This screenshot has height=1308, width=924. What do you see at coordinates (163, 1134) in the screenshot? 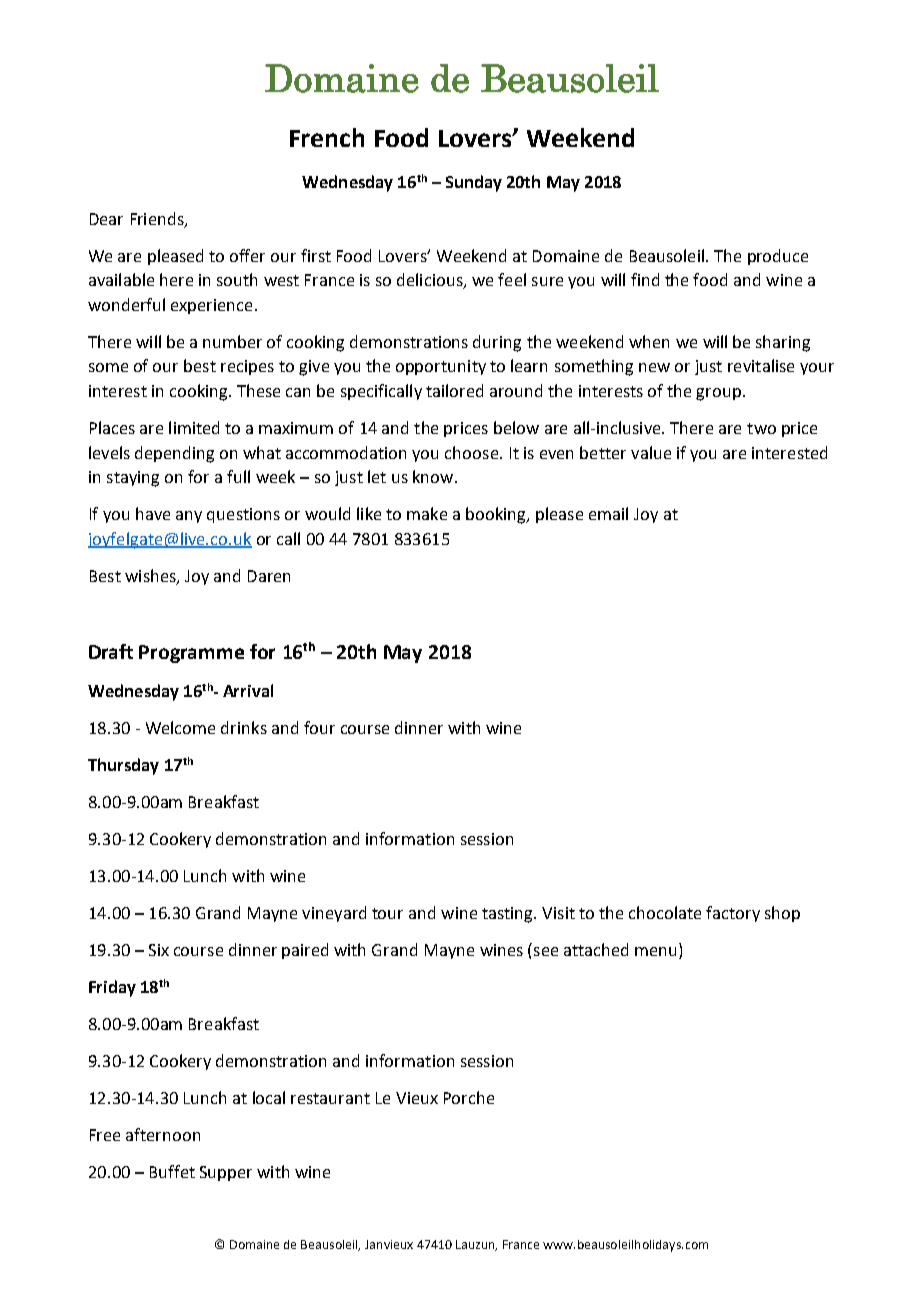
I see `afternoon` at bounding box center [163, 1134].
